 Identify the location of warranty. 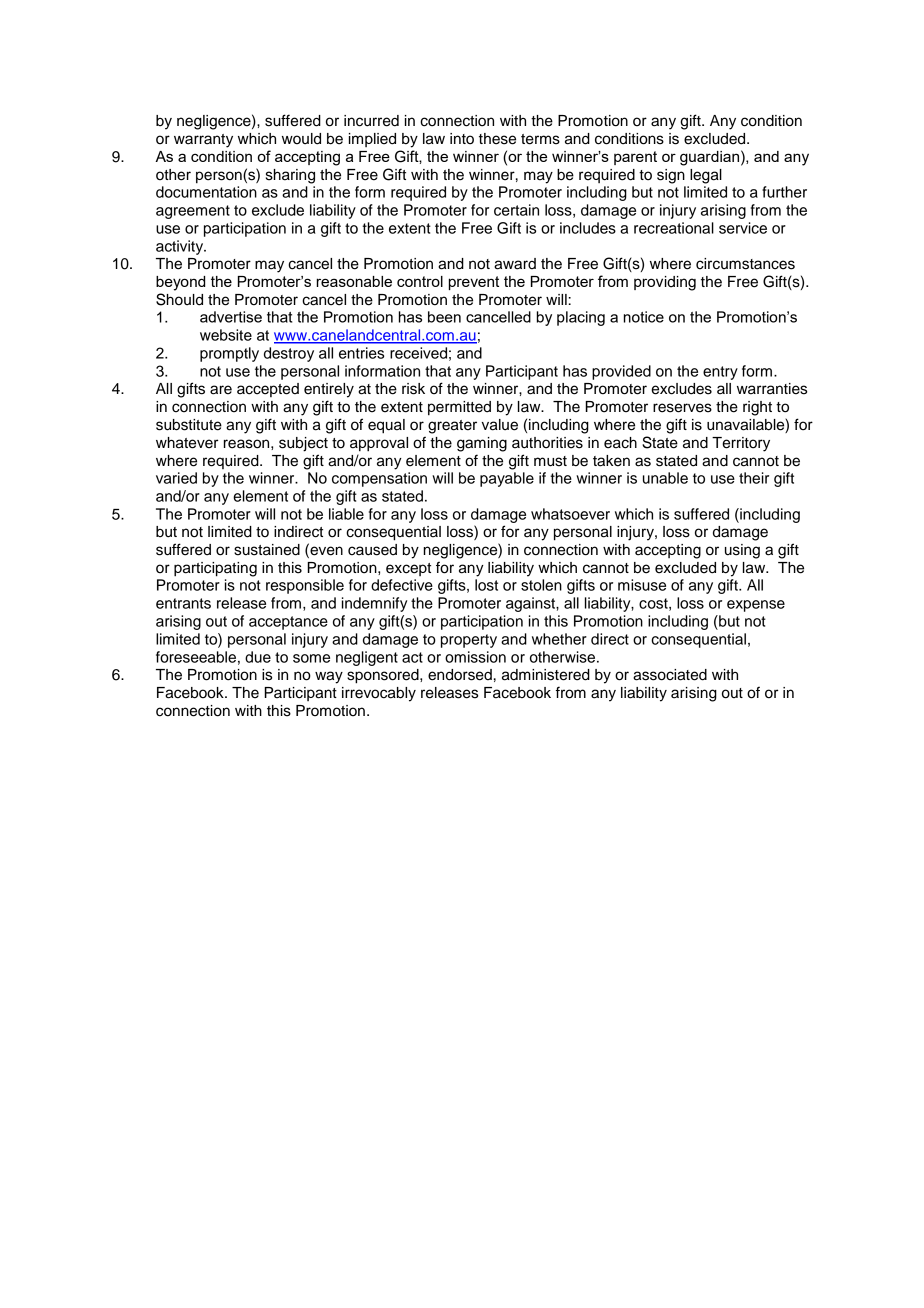
(203, 141).
